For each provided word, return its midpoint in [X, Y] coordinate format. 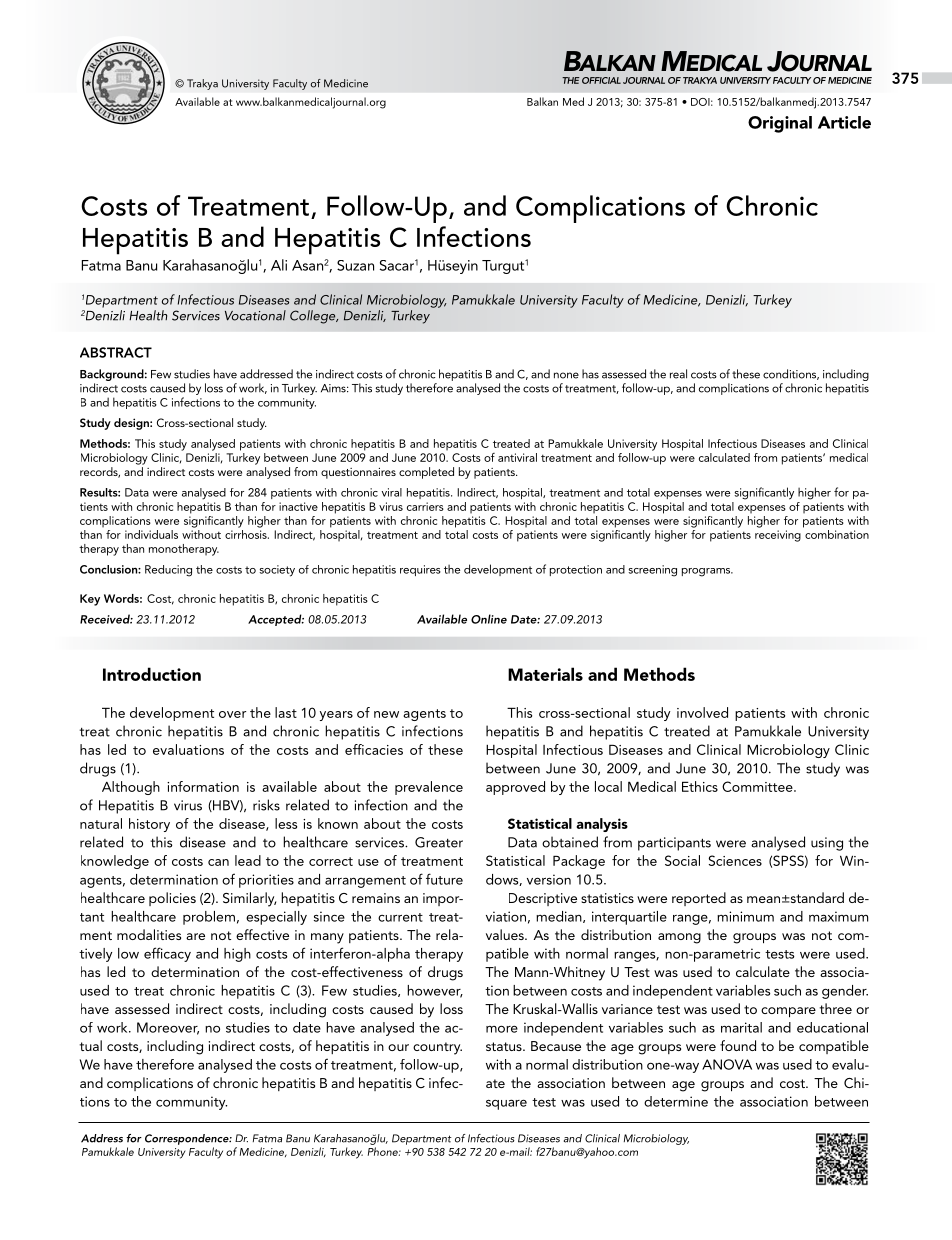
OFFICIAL [601, 80]
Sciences [735, 860]
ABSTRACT [116, 352]
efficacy [167, 954]
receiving [778, 536]
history [149, 825]
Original [780, 124]
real [678, 374]
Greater [439, 842]
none [566, 375]
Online [489, 619]
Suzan [355, 265]
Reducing [168, 571]
